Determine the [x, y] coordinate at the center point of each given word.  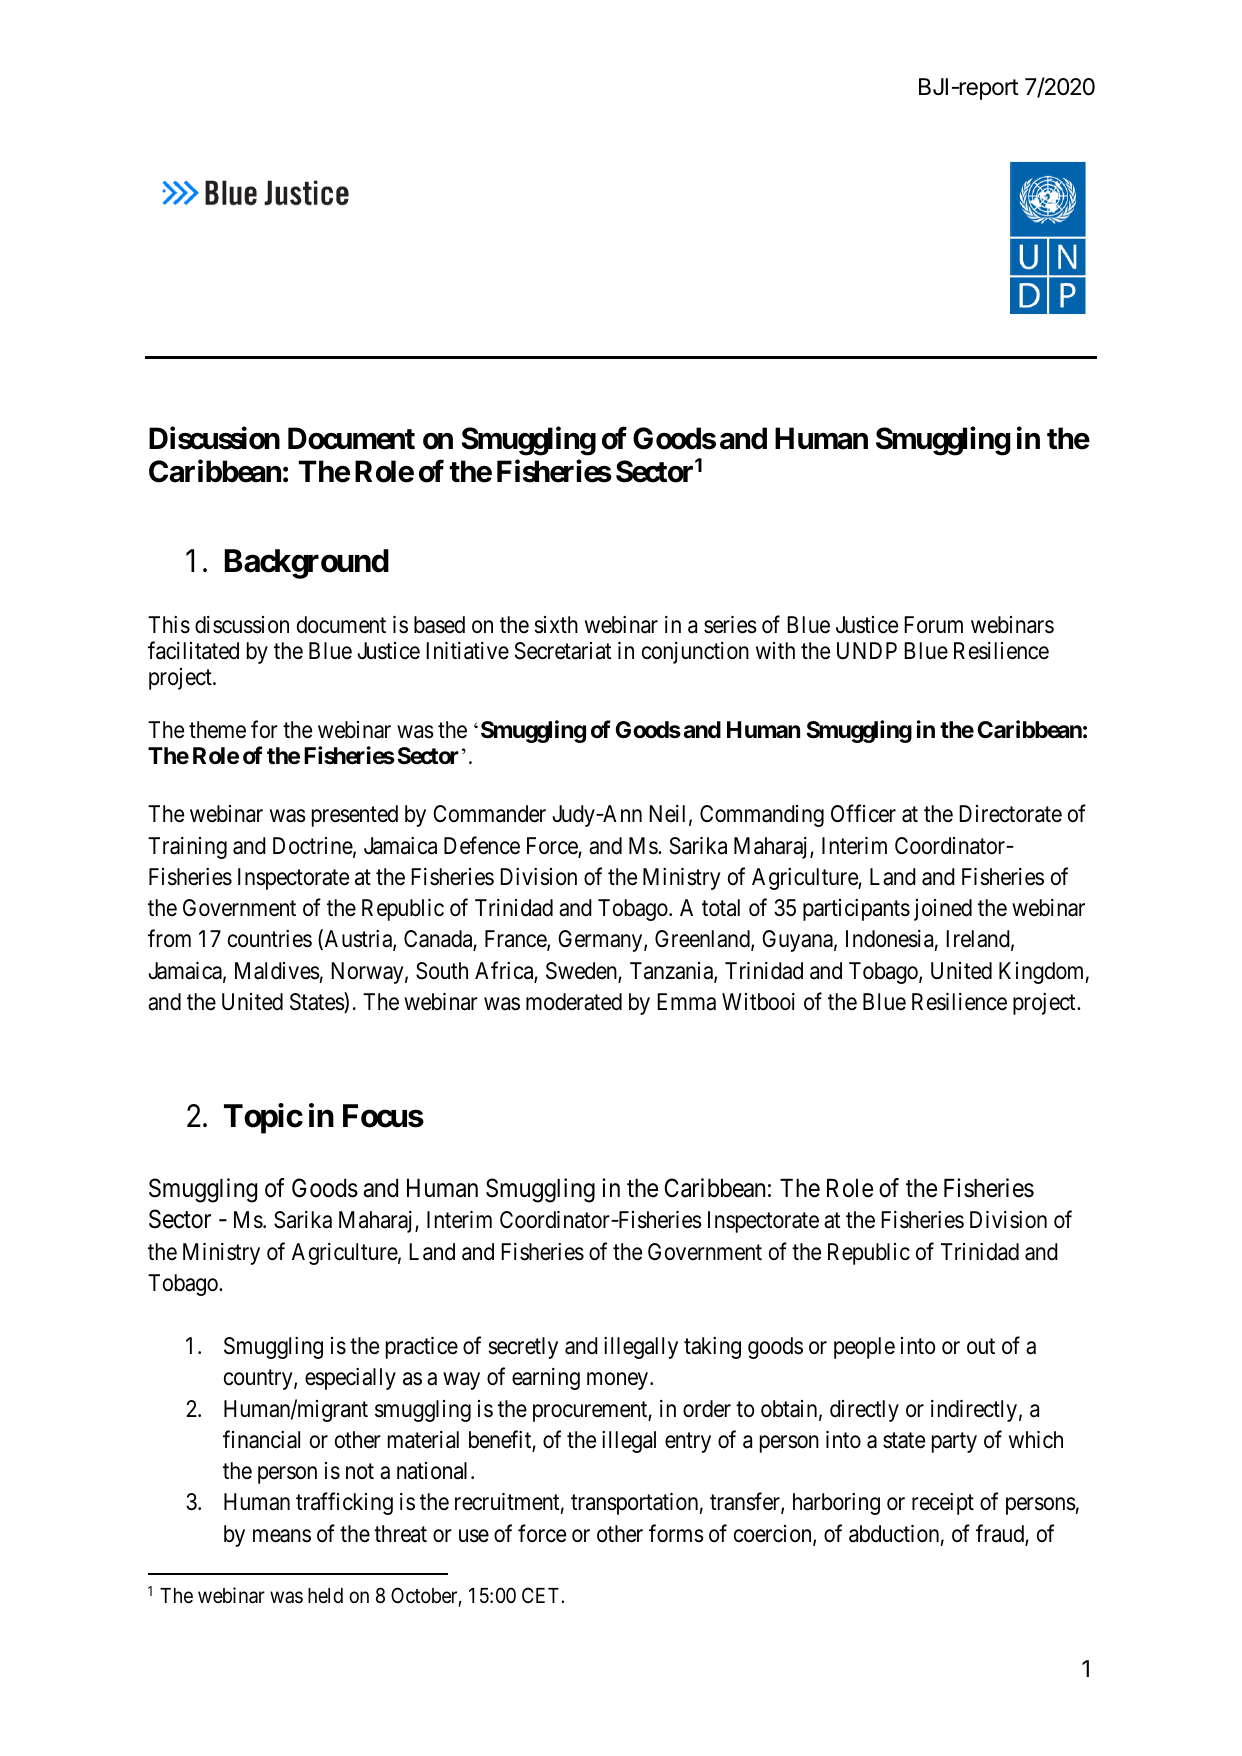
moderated [574, 1002]
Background [307, 564]
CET [542, 1595]
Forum [933, 624]
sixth [556, 625]
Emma [686, 1002]
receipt [943, 1504]
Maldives [277, 971]
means [282, 1536]
